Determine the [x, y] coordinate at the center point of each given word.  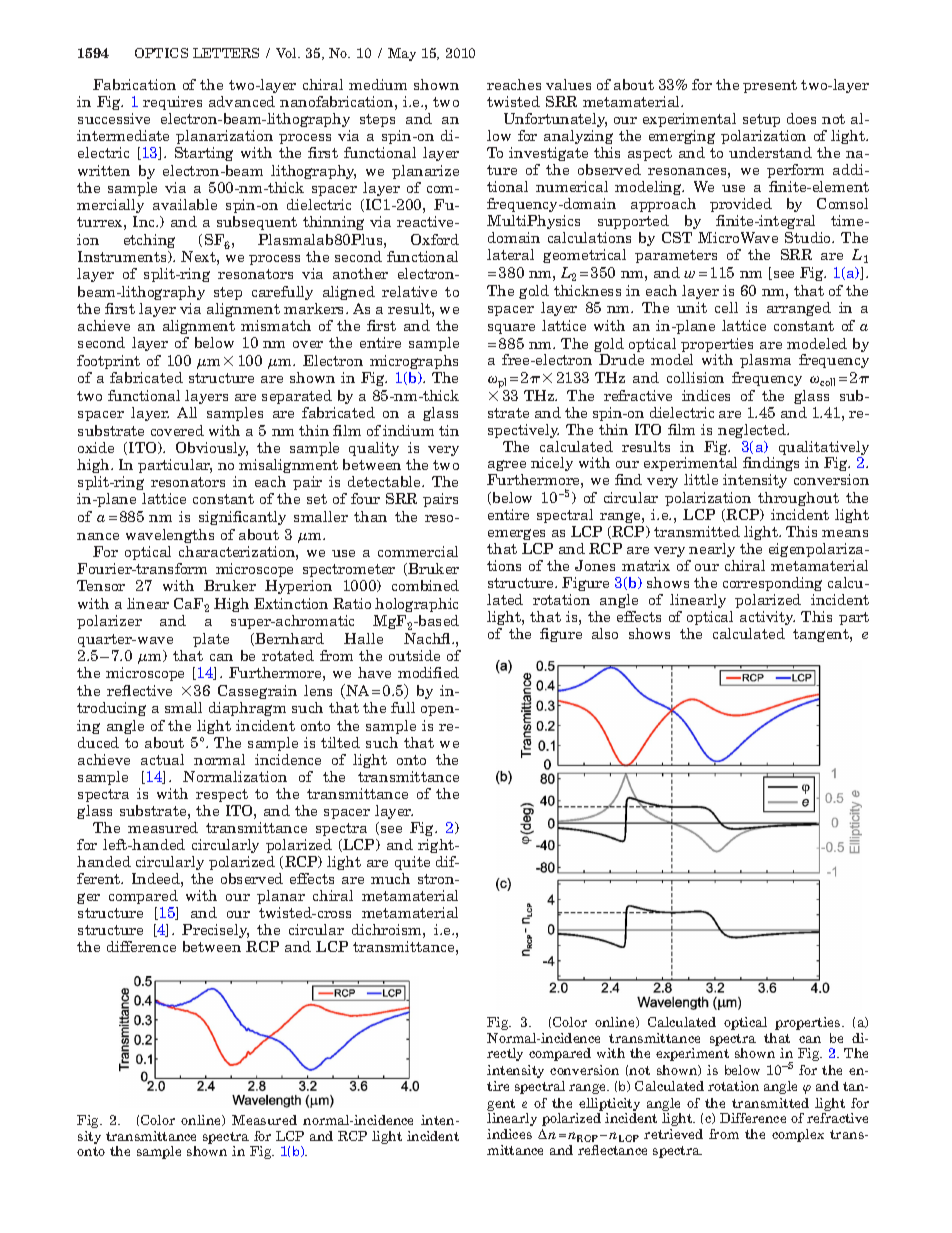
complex [798, 1135]
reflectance [612, 1150]
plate [211, 640]
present [770, 86]
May [402, 54]
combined [425, 585]
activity [767, 618]
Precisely [215, 931]
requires [172, 103]
